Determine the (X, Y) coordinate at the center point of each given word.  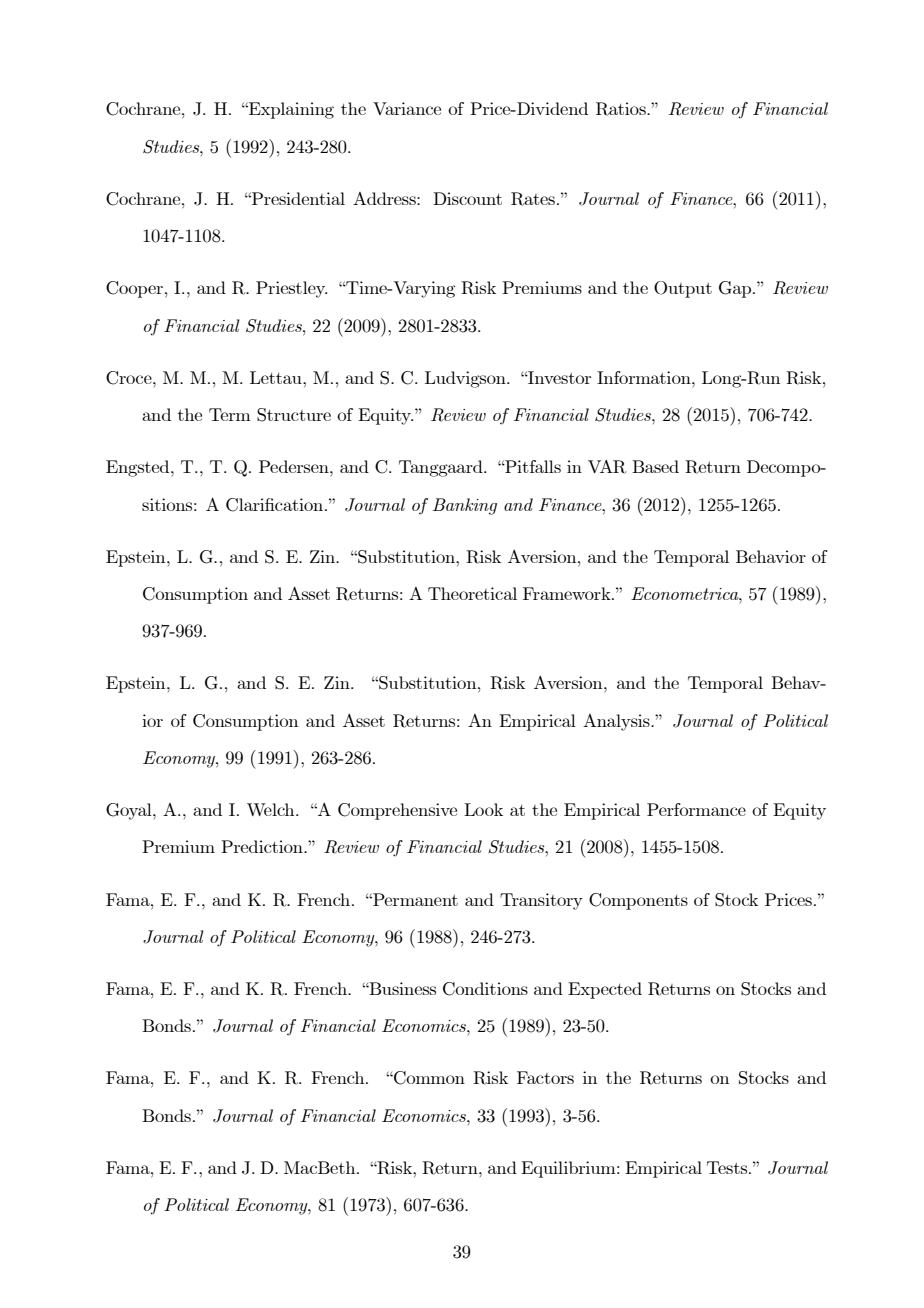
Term (230, 414)
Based (655, 466)
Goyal (130, 811)
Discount (467, 198)
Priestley (292, 289)
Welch (272, 809)
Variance (407, 108)
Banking (465, 506)
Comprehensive (397, 811)
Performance (696, 809)
